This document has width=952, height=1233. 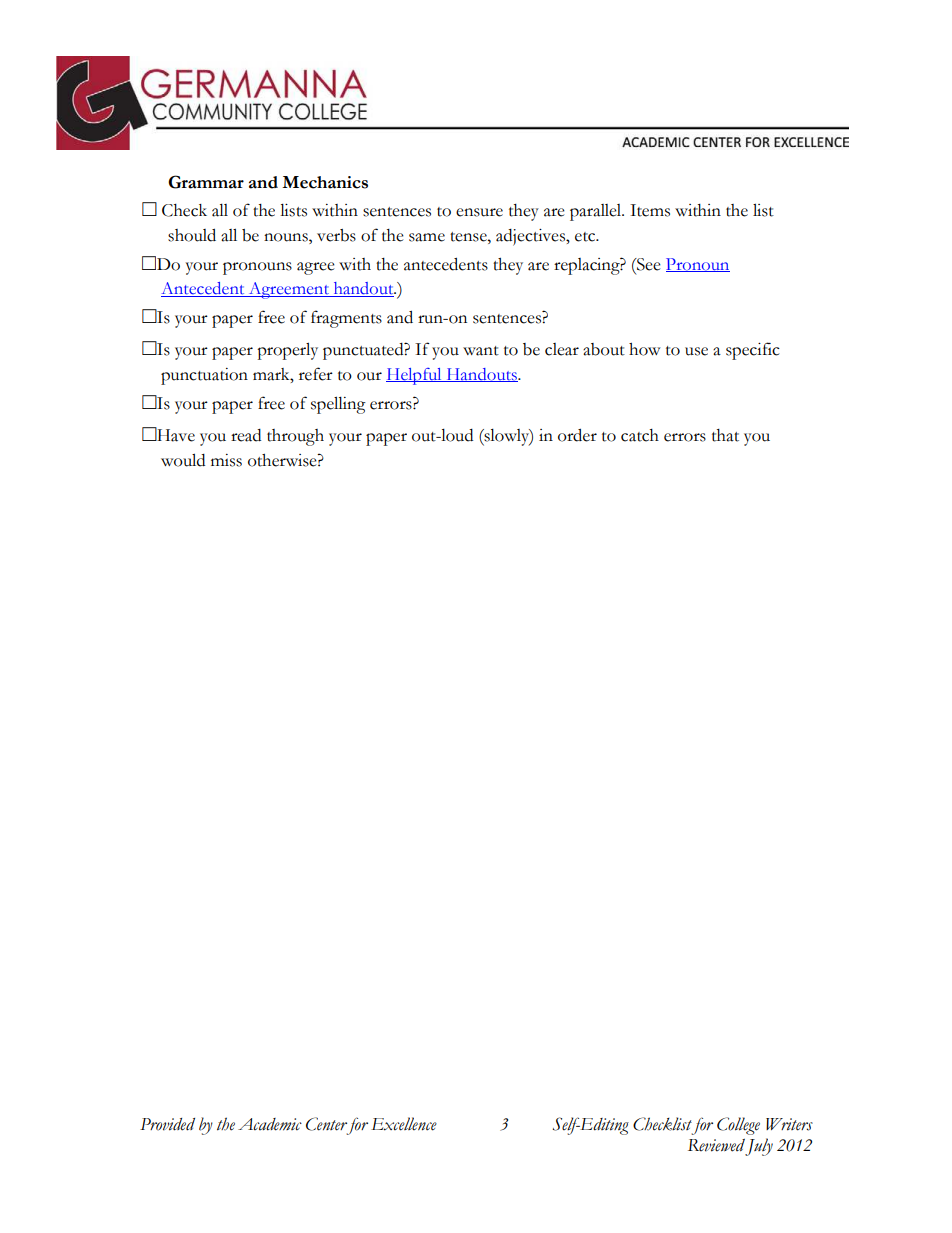 I want to click on Items, so click(x=650, y=210).
